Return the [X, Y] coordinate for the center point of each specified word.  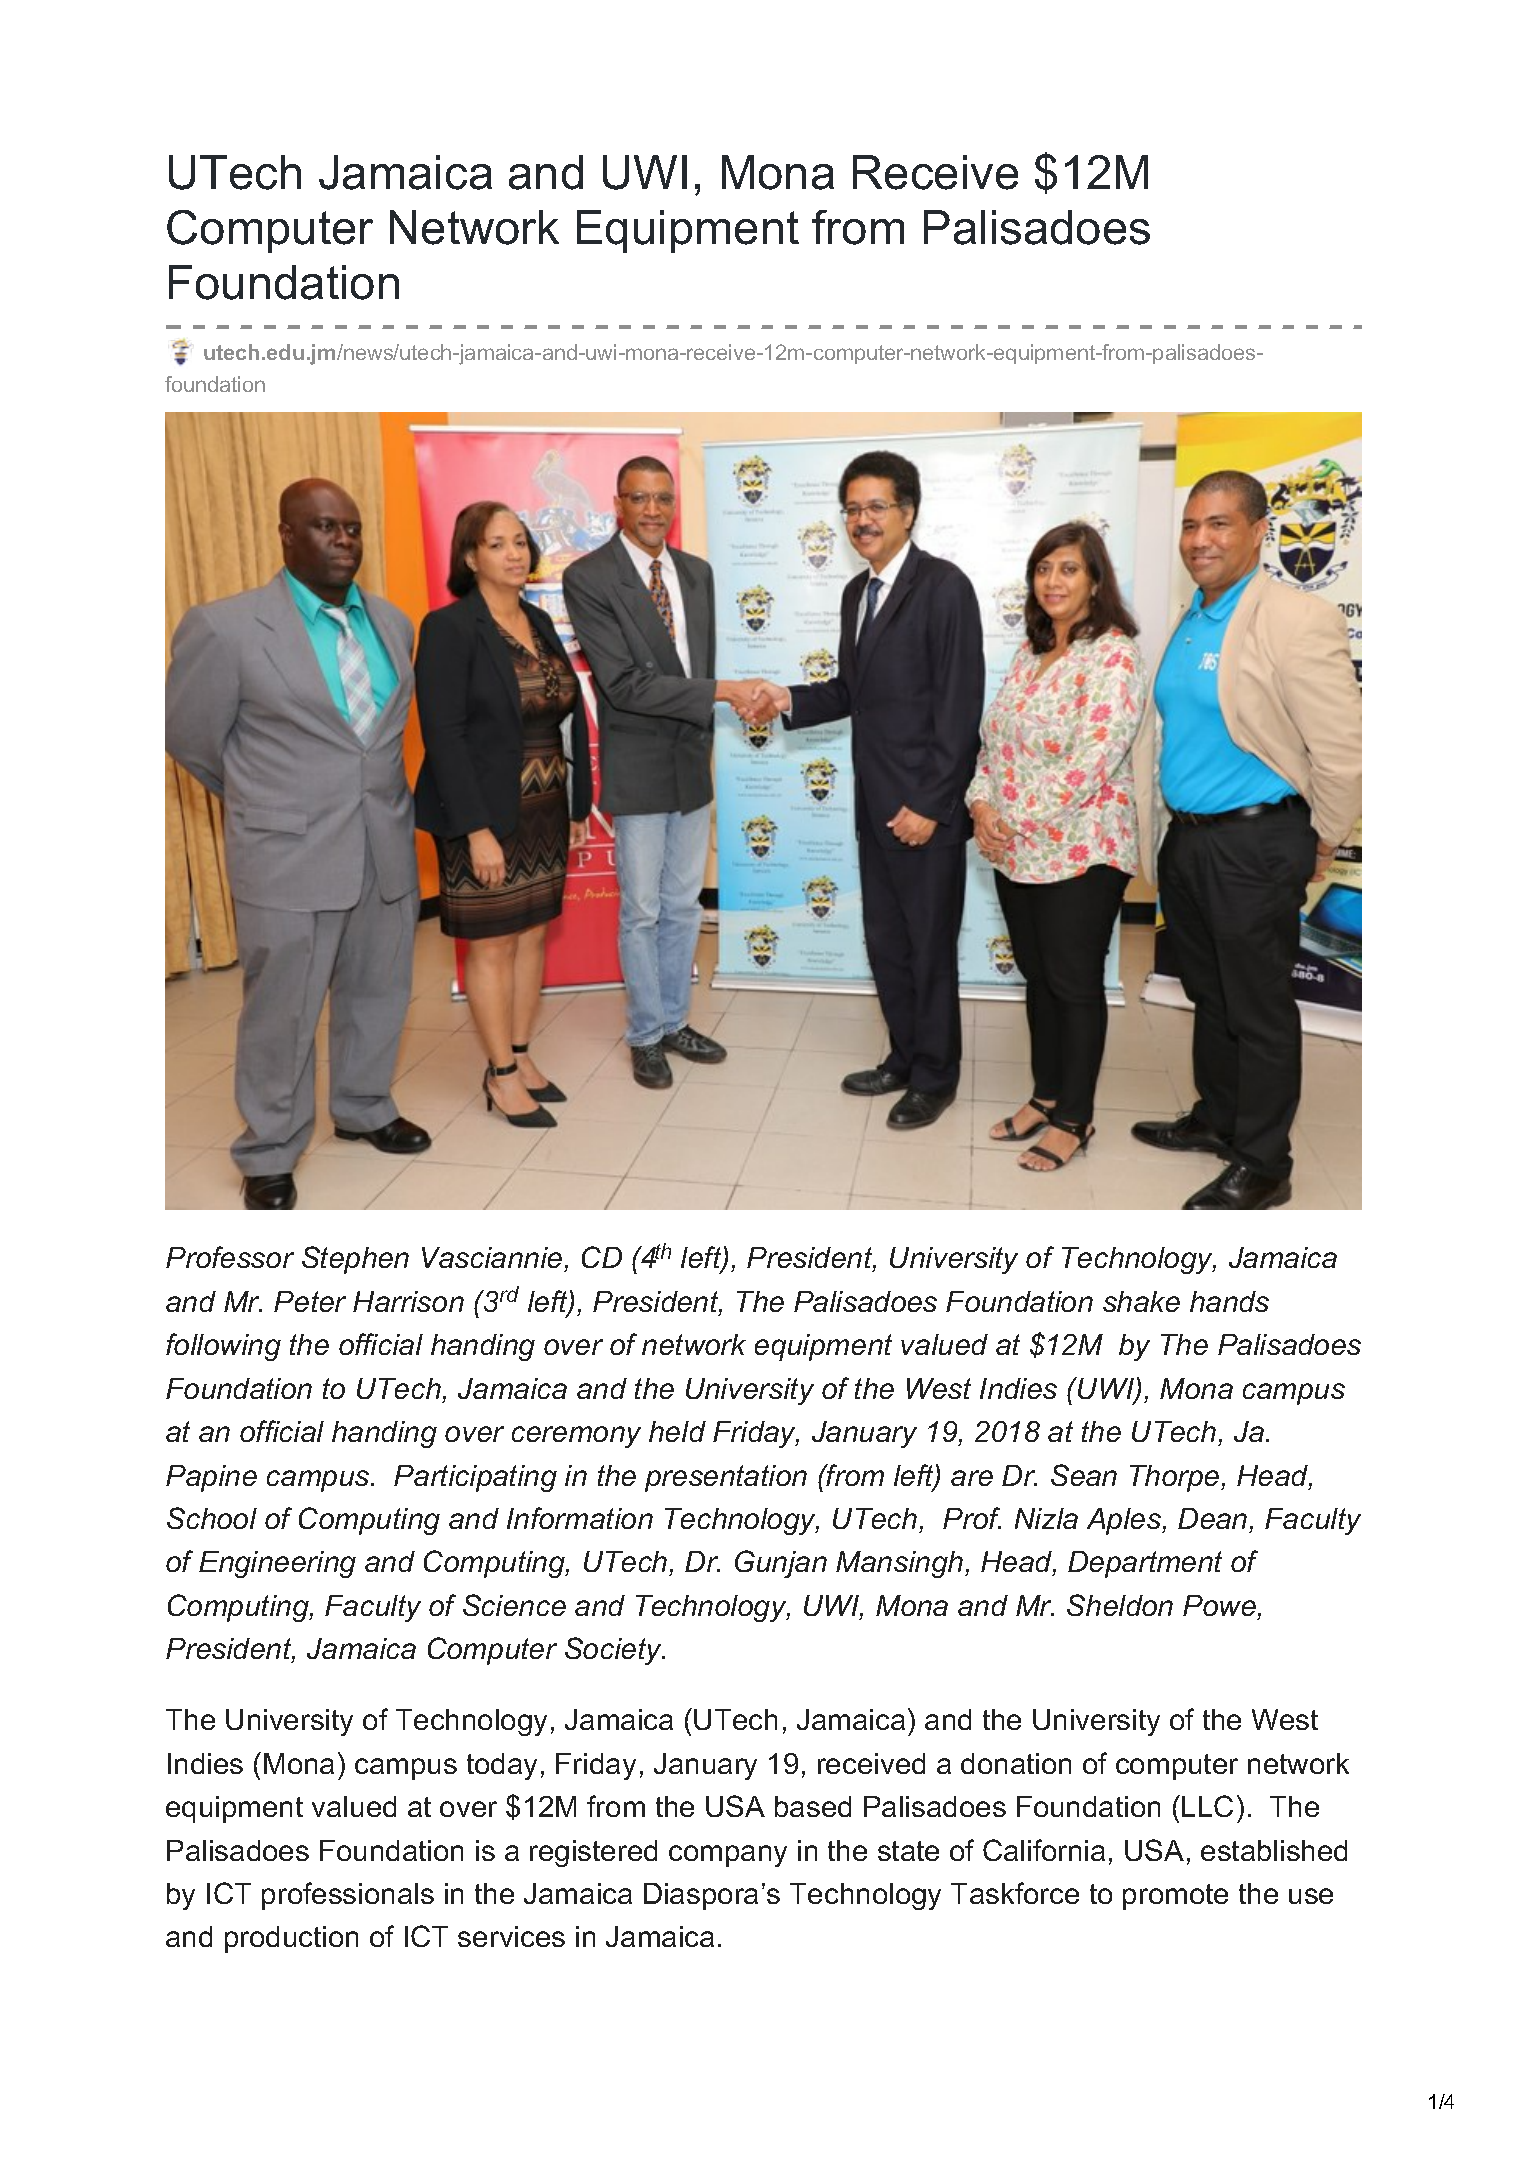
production [291, 1939]
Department [1145, 1564]
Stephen [355, 1260]
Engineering [277, 1564]
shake [1141, 1301]
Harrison [408, 1301]
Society [614, 1651]
